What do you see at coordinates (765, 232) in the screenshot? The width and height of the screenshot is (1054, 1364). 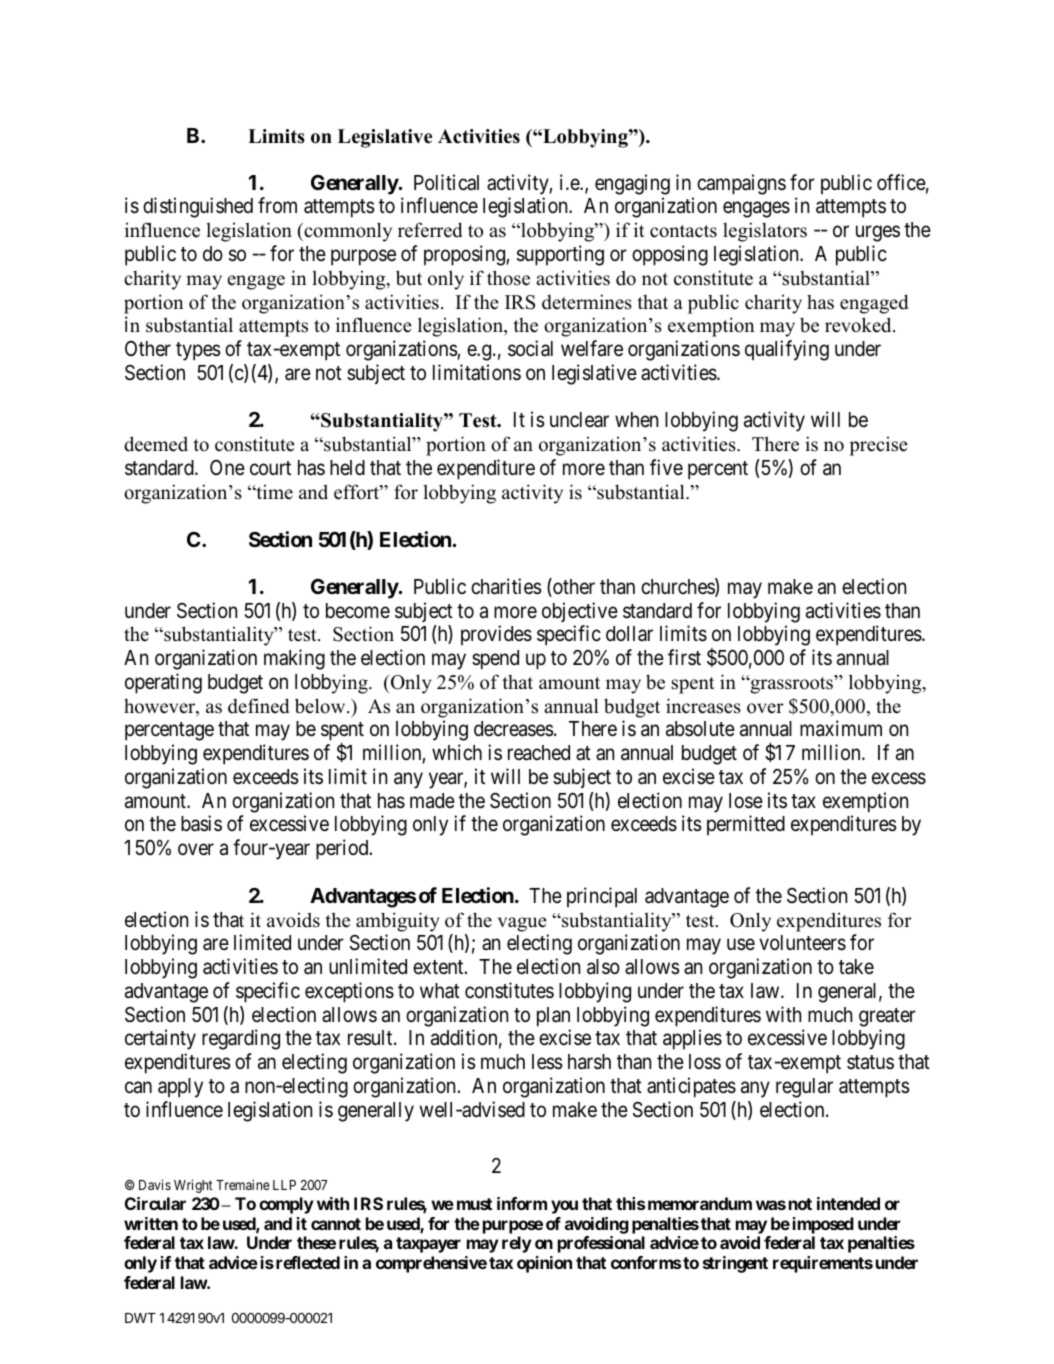 I see `legislators` at bounding box center [765, 232].
